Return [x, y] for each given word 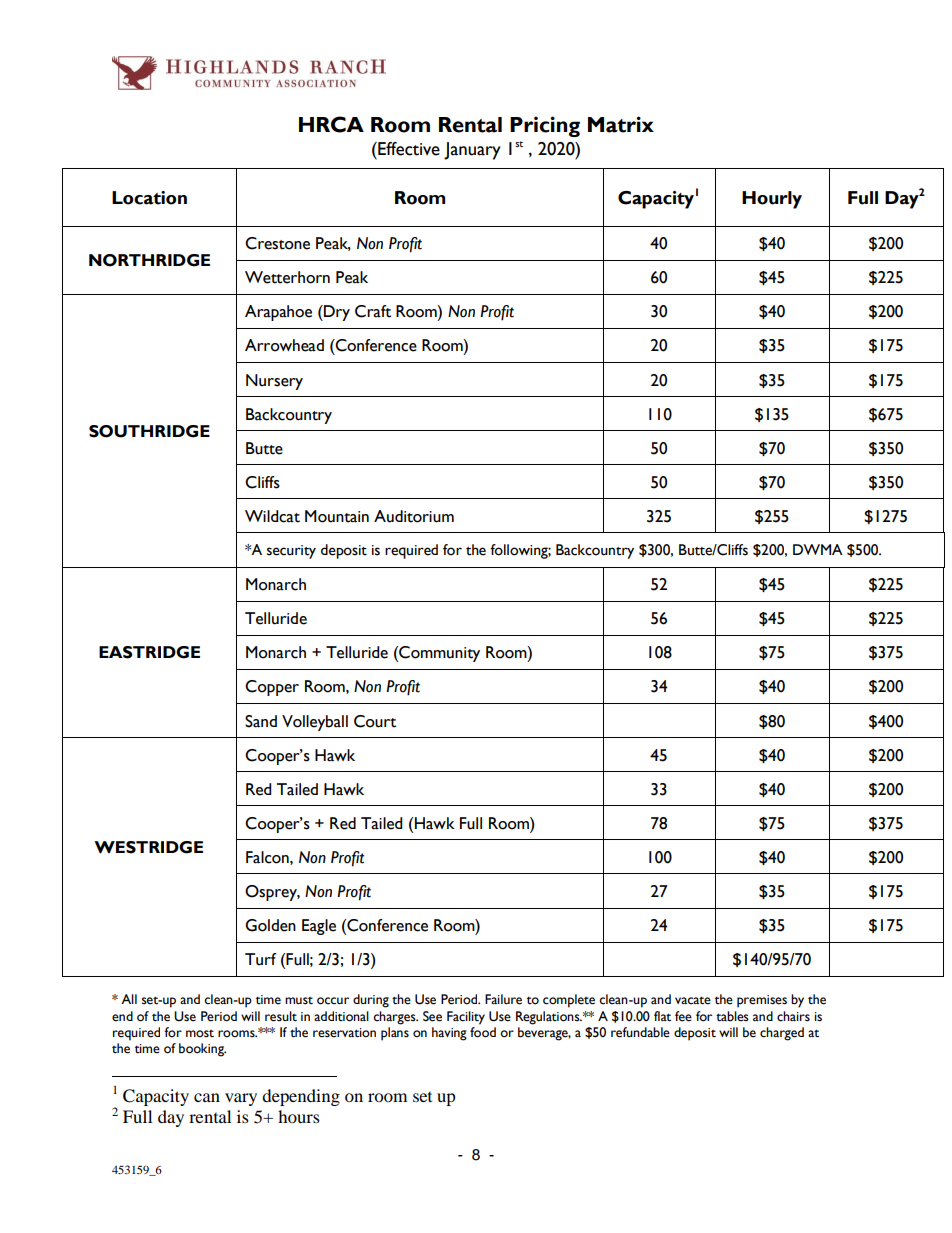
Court [375, 721]
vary [241, 1099]
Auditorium [414, 516]
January [472, 151]
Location [149, 198]
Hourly [772, 200]
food [483, 1032]
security [291, 552]
